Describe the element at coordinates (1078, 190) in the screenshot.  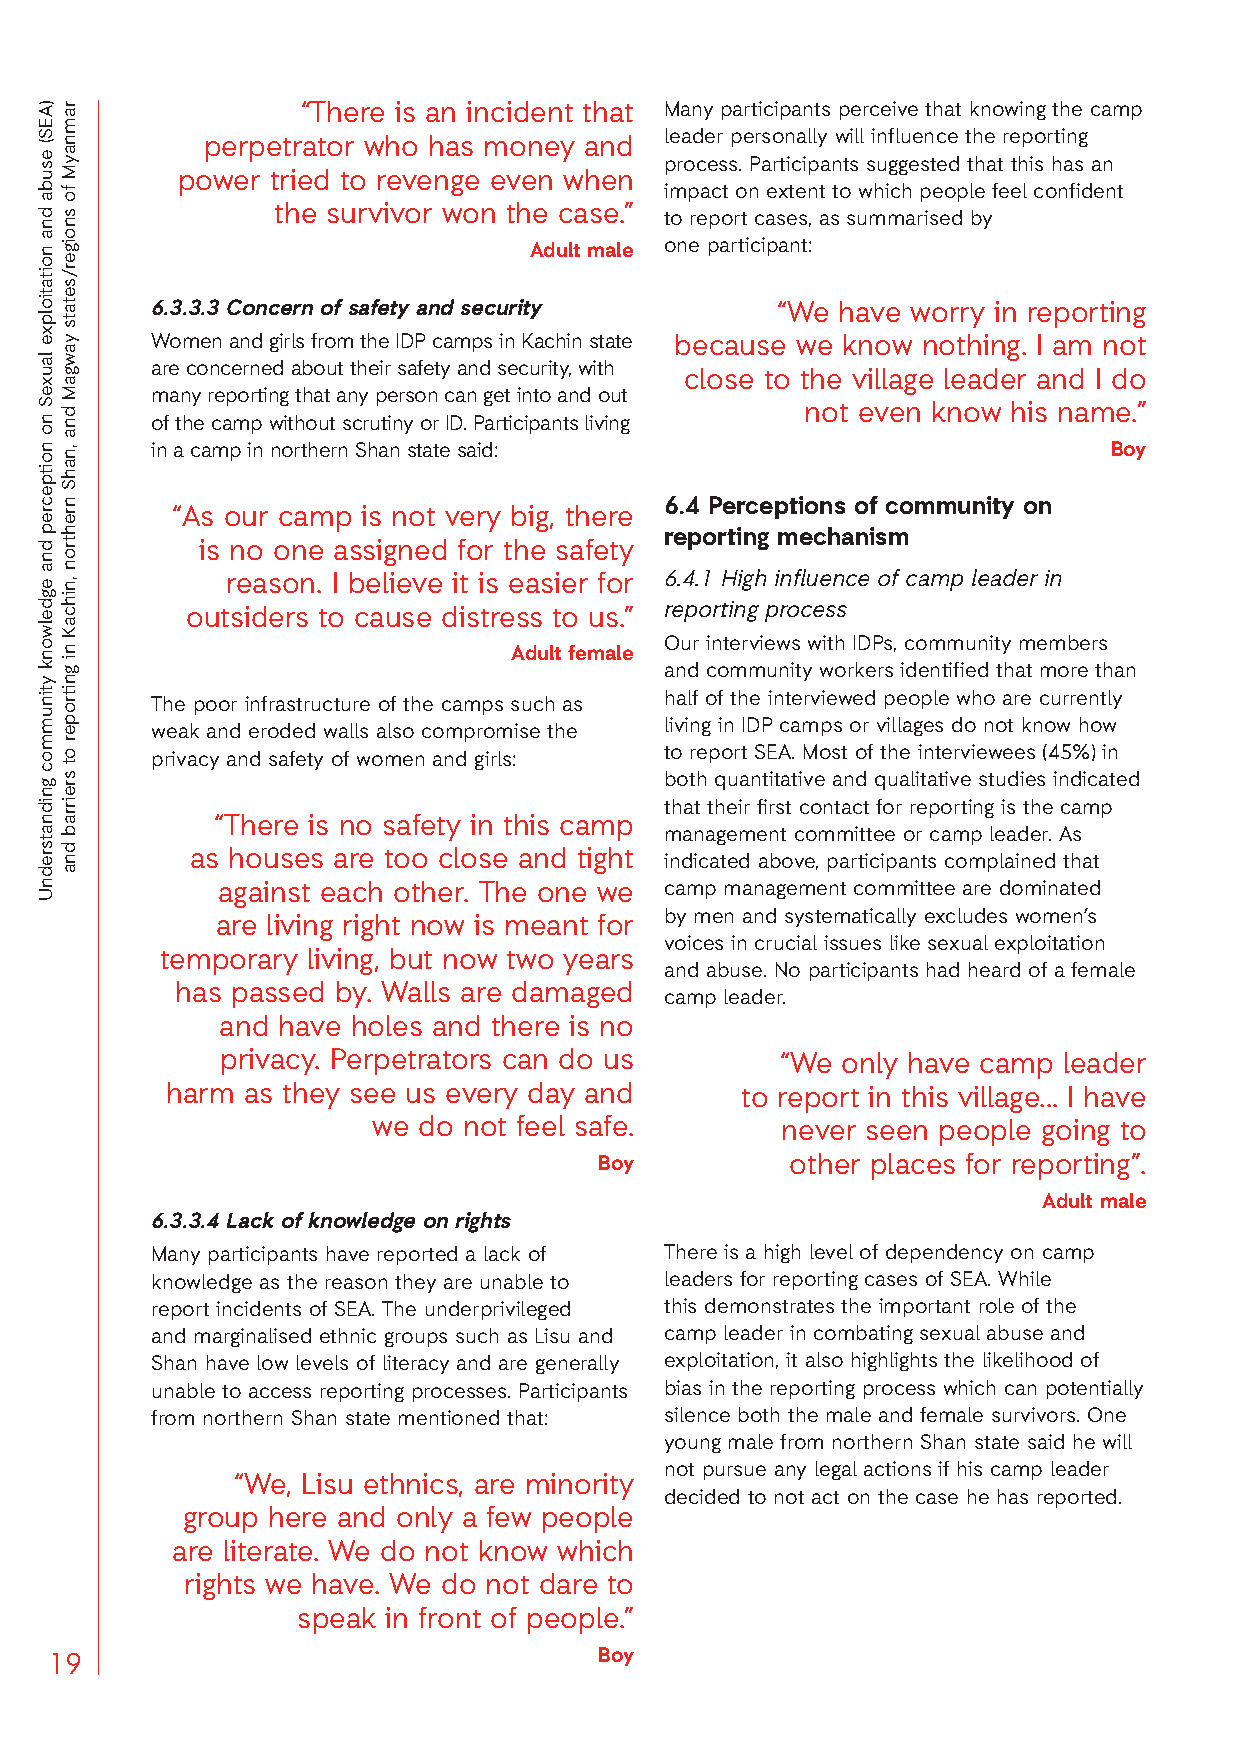
I see `confident` at that location.
